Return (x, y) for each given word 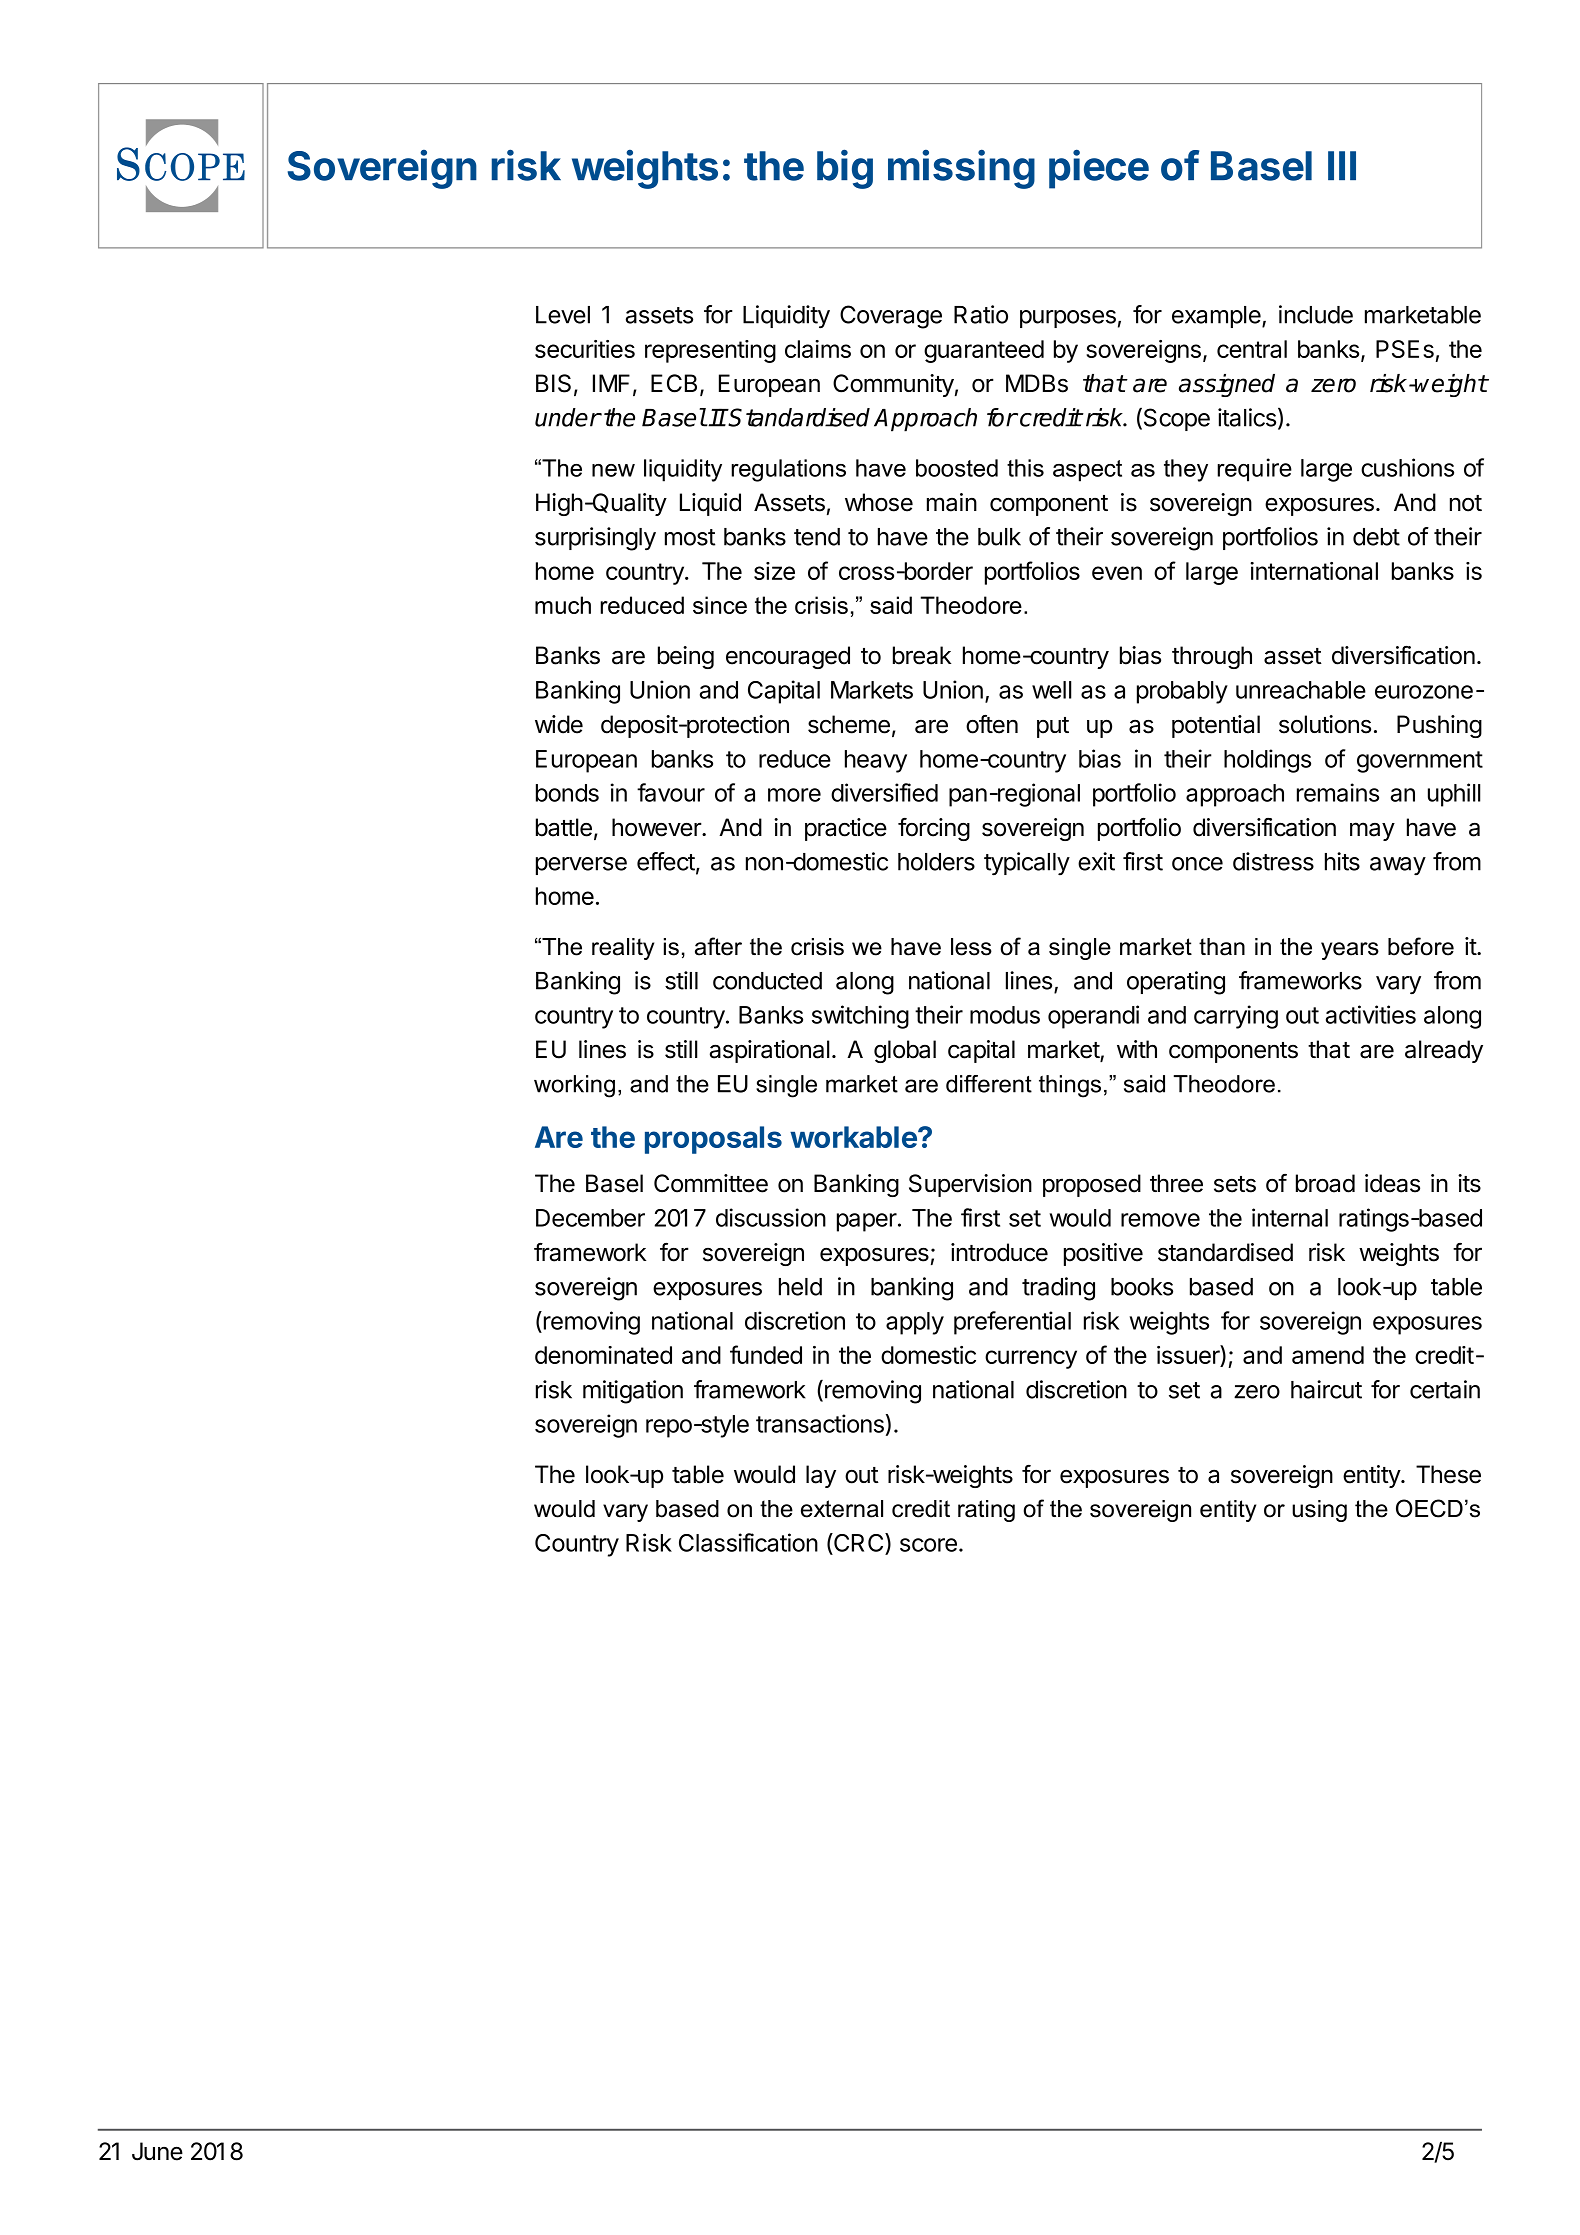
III (1342, 165)
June (157, 2151)
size (774, 571)
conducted (767, 981)
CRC (859, 1542)
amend (1328, 1355)
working (574, 1086)
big (845, 169)
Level (563, 315)
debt (1376, 537)
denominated (603, 1355)
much (563, 605)
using (1319, 1511)
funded (766, 1354)
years (1350, 951)
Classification (748, 1542)
